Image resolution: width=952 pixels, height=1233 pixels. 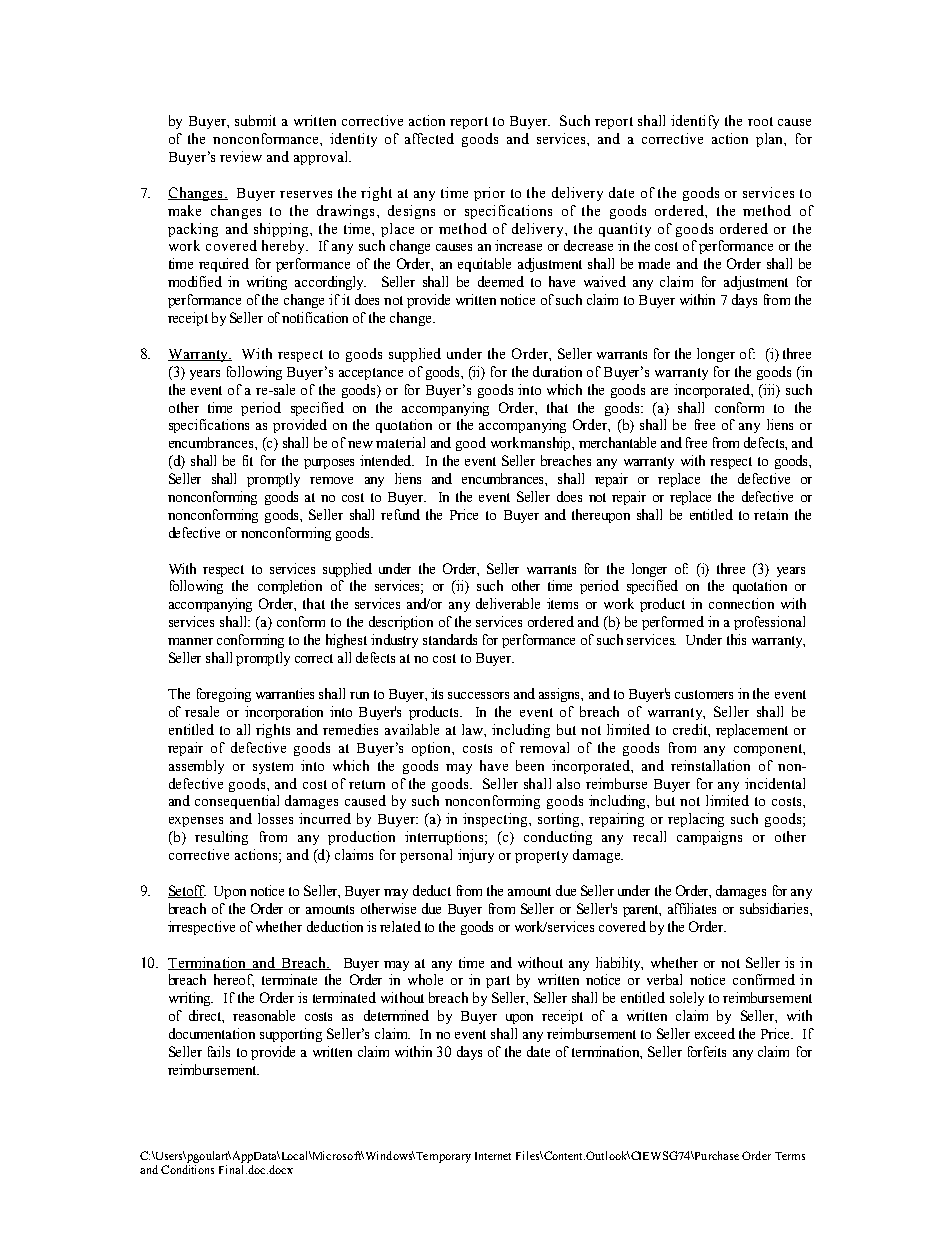 What do you see at coordinates (695, 122) in the document?
I see `identify` at bounding box center [695, 122].
